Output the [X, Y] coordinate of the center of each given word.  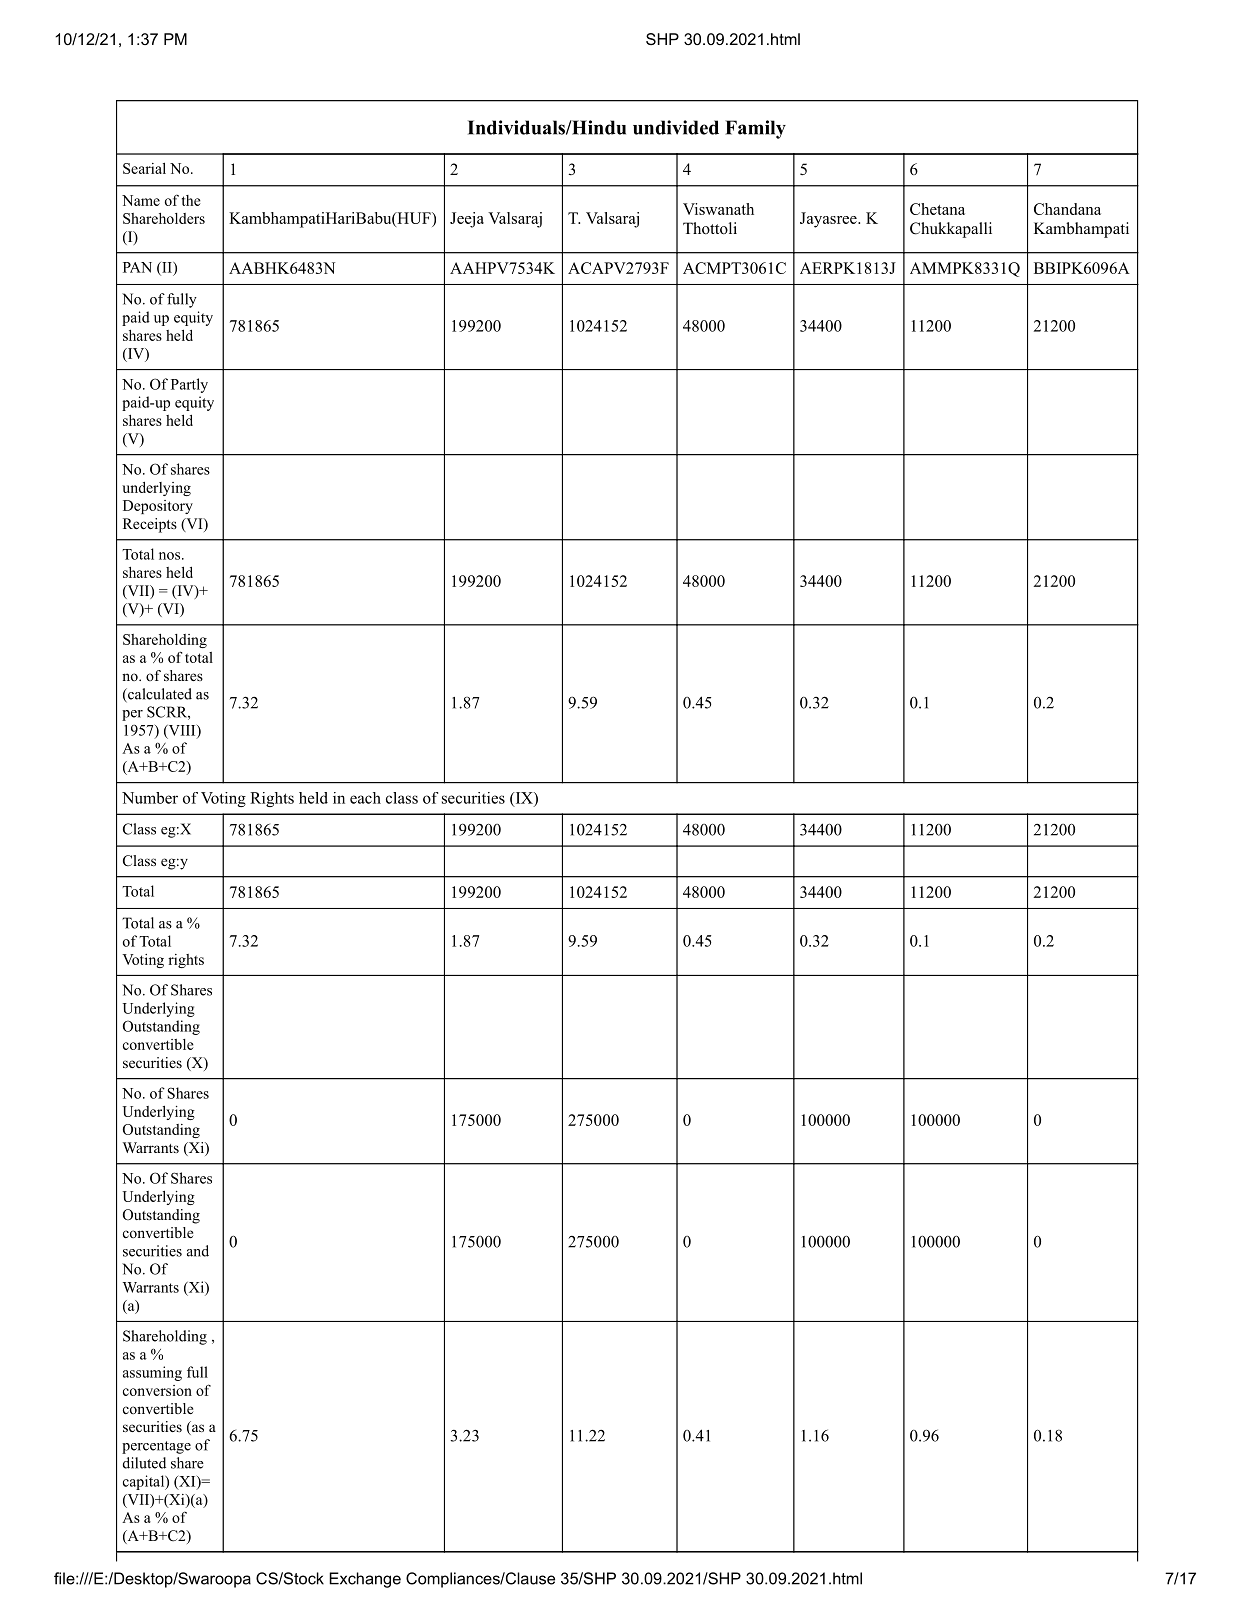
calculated [159, 695]
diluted [144, 1463]
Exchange [365, 1580]
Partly [189, 385]
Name [141, 200]
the [191, 200]
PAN [137, 267]
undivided [676, 127]
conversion [157, 1390]
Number [150, 798]
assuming [152, 1373]
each [365, 798]
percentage [156, 1447]
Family [755, 129]
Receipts [150, 525]
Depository [158, 507]
